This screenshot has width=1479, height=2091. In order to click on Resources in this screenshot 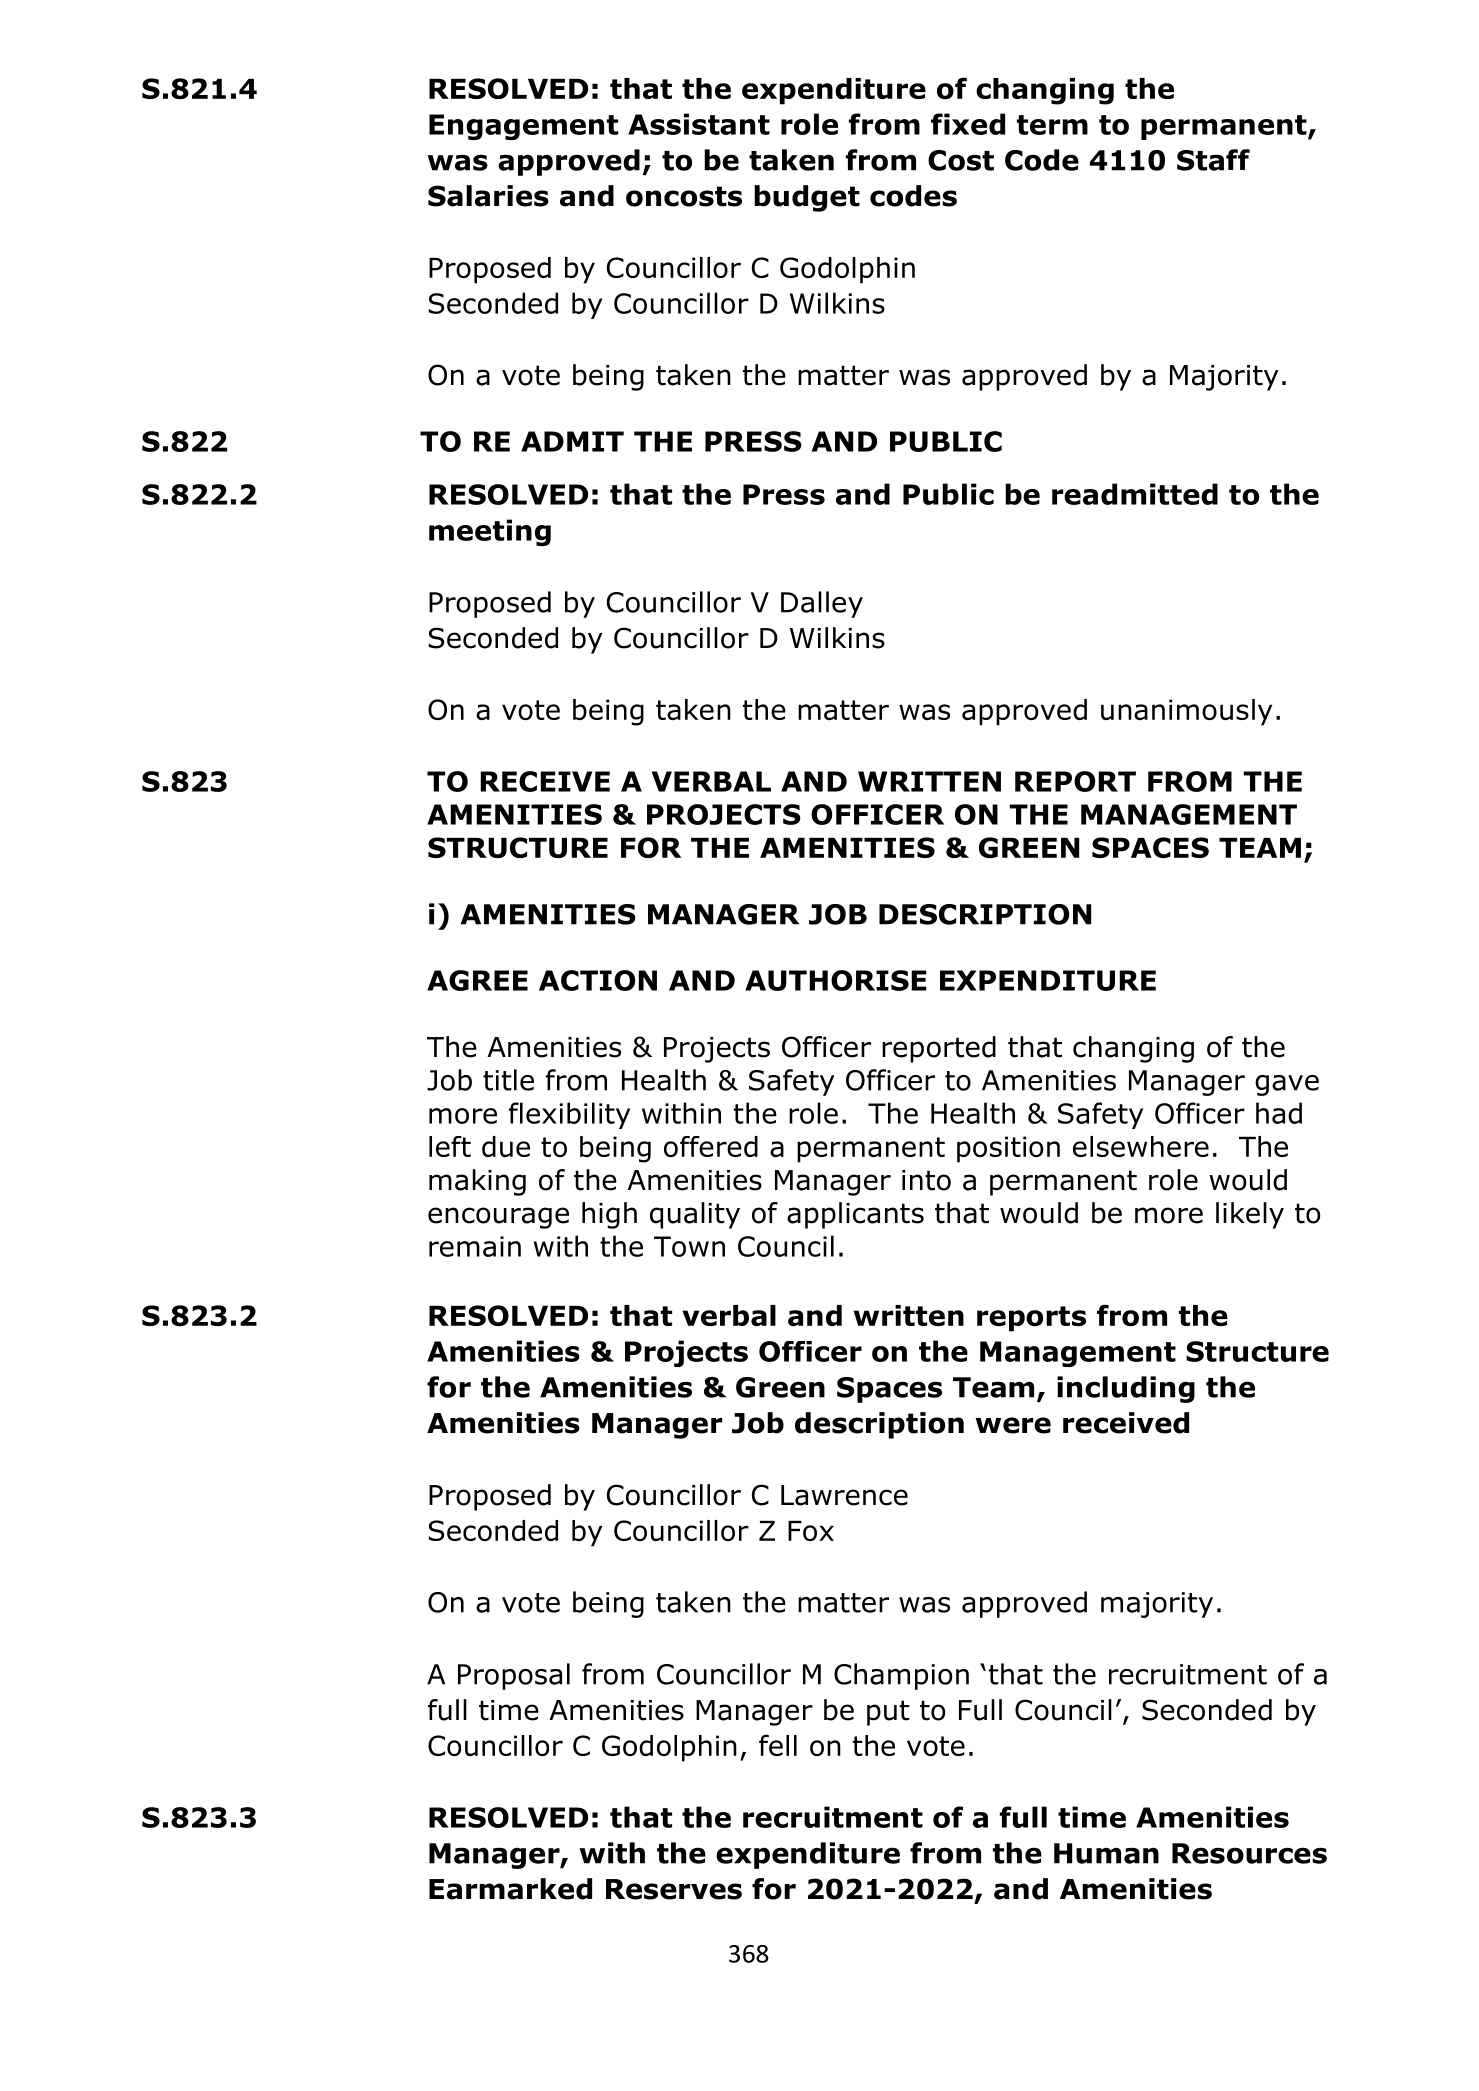, I will do `click(1249, 1853)`.
